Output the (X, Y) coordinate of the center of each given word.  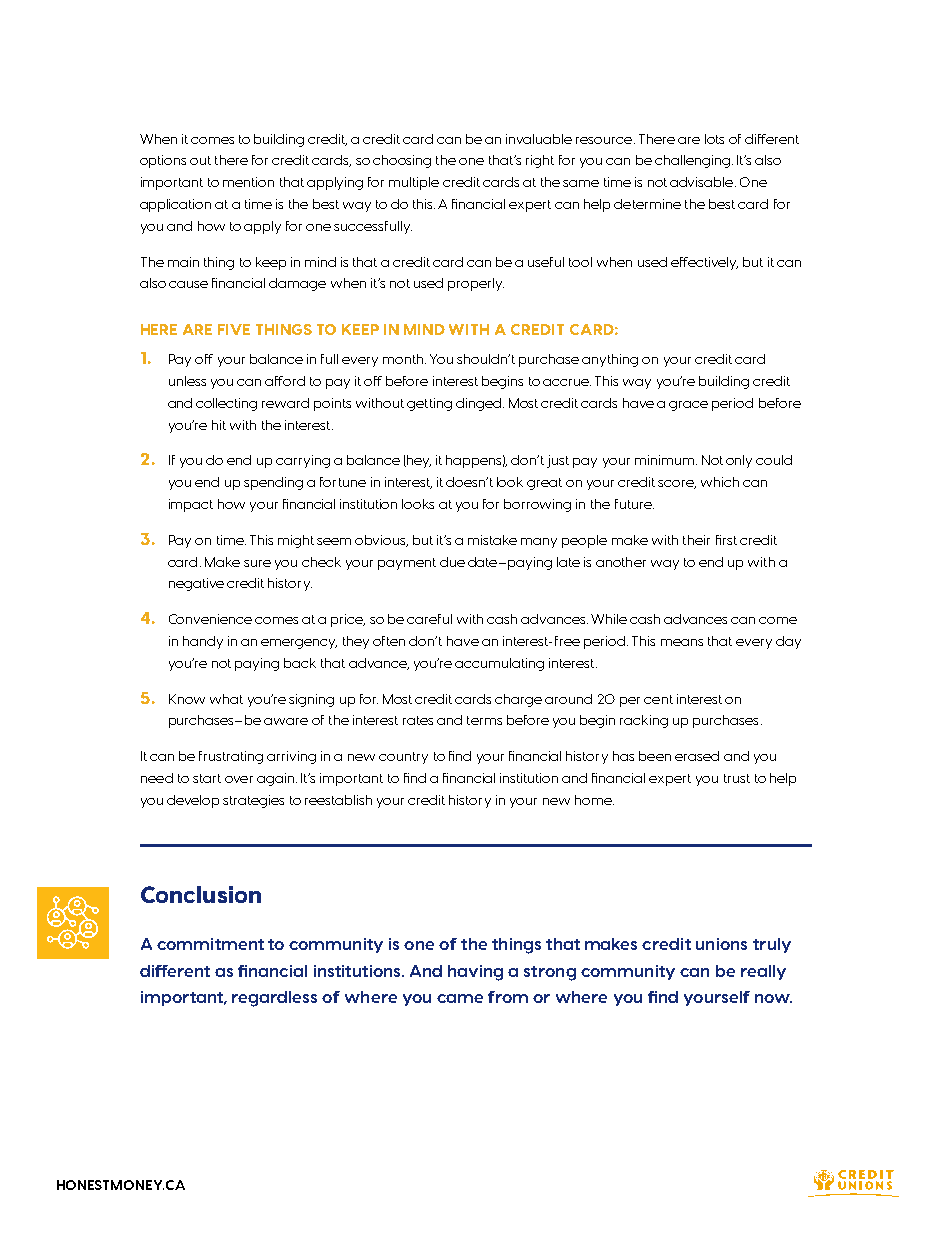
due (452, 562)
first (726, 540)
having (475, 973)
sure (257, 563)
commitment (210, 944)
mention (248, 182)
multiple (414, 183)
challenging (692, 161)
